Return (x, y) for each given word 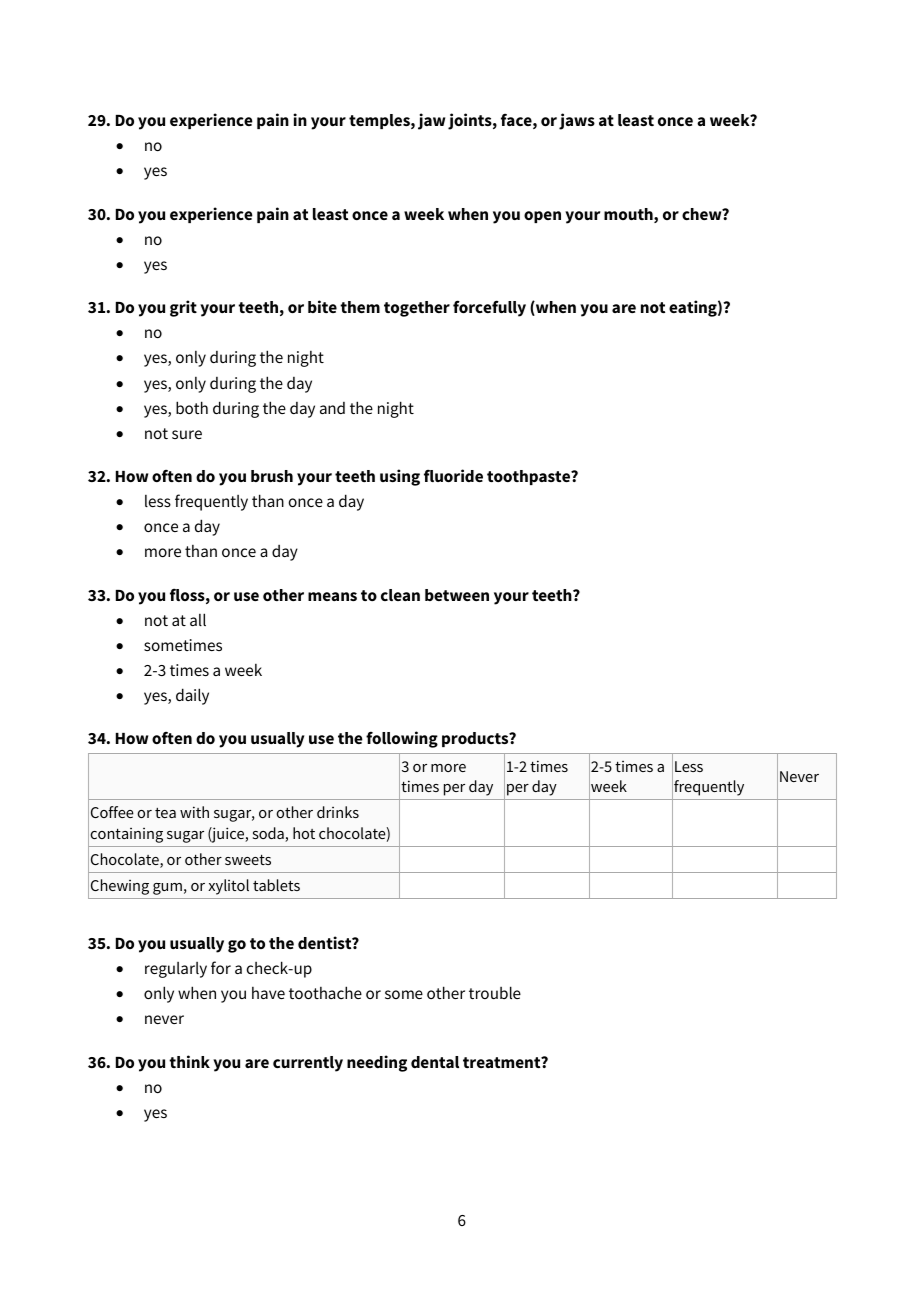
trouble (495, 992)
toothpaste (530, 477)
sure (187, 434)
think (189, 1061)
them (360, 307)
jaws (577, 121)
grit (183, 308)
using (400, 477)
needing (377, 1063)
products (476, 739)
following (402, 739)
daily (192, 696)
